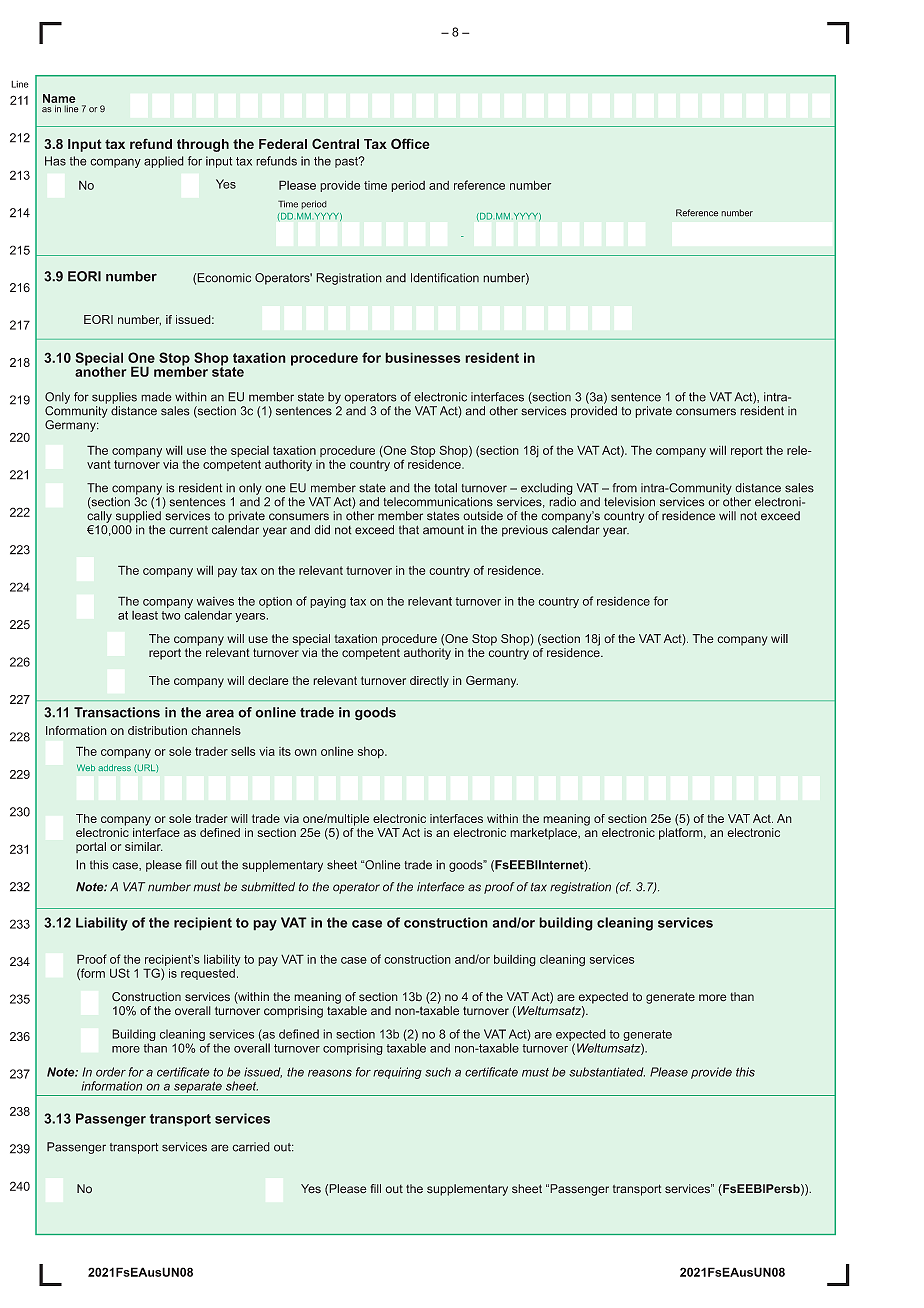 This screenshot has height=1308, width=924. Describe the element at coordinates (330, 1073) in the screenshot. I see `reasons` at that location.
